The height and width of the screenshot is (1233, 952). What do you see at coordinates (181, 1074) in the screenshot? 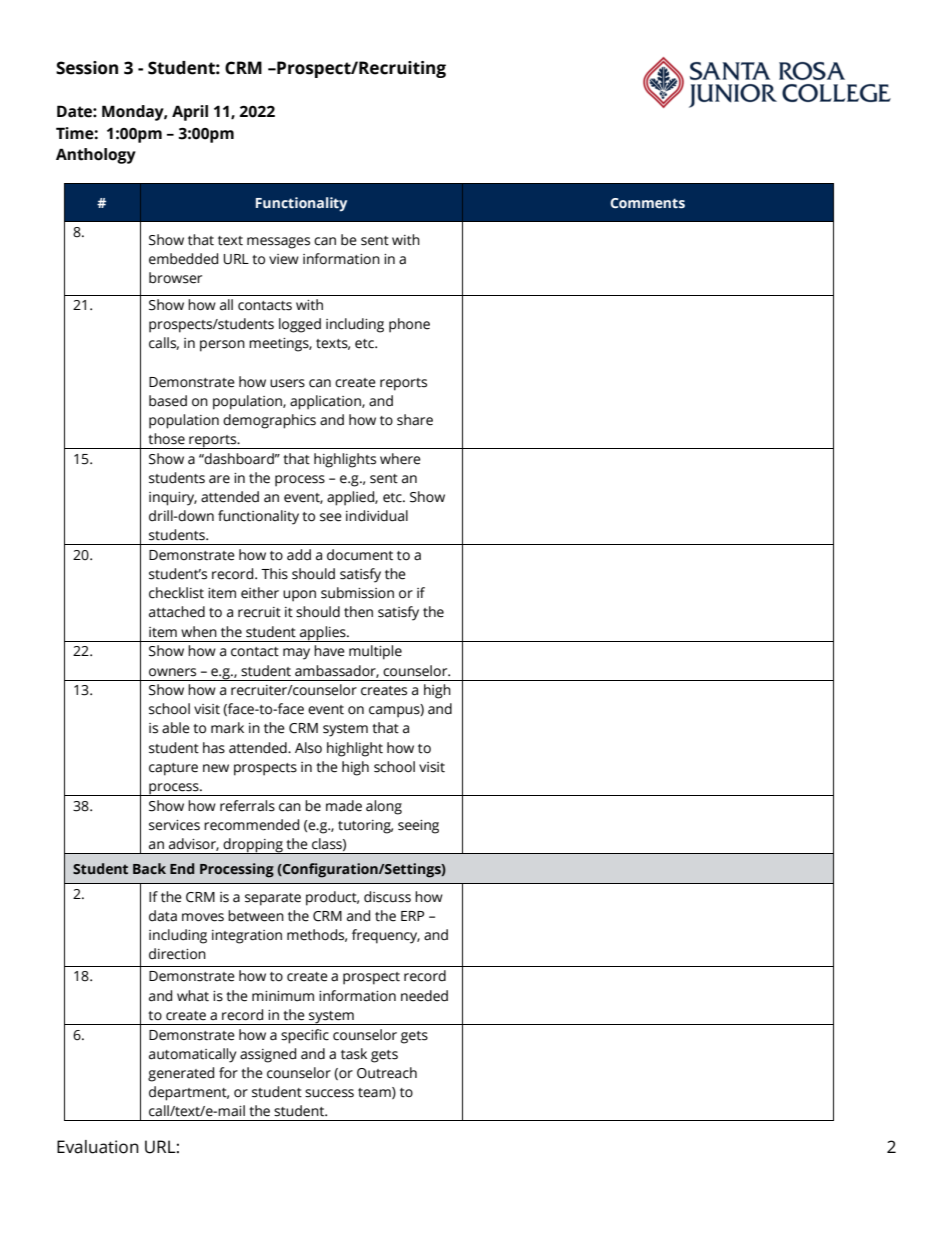
I see `generated` at bounding box center [181, 1074].
